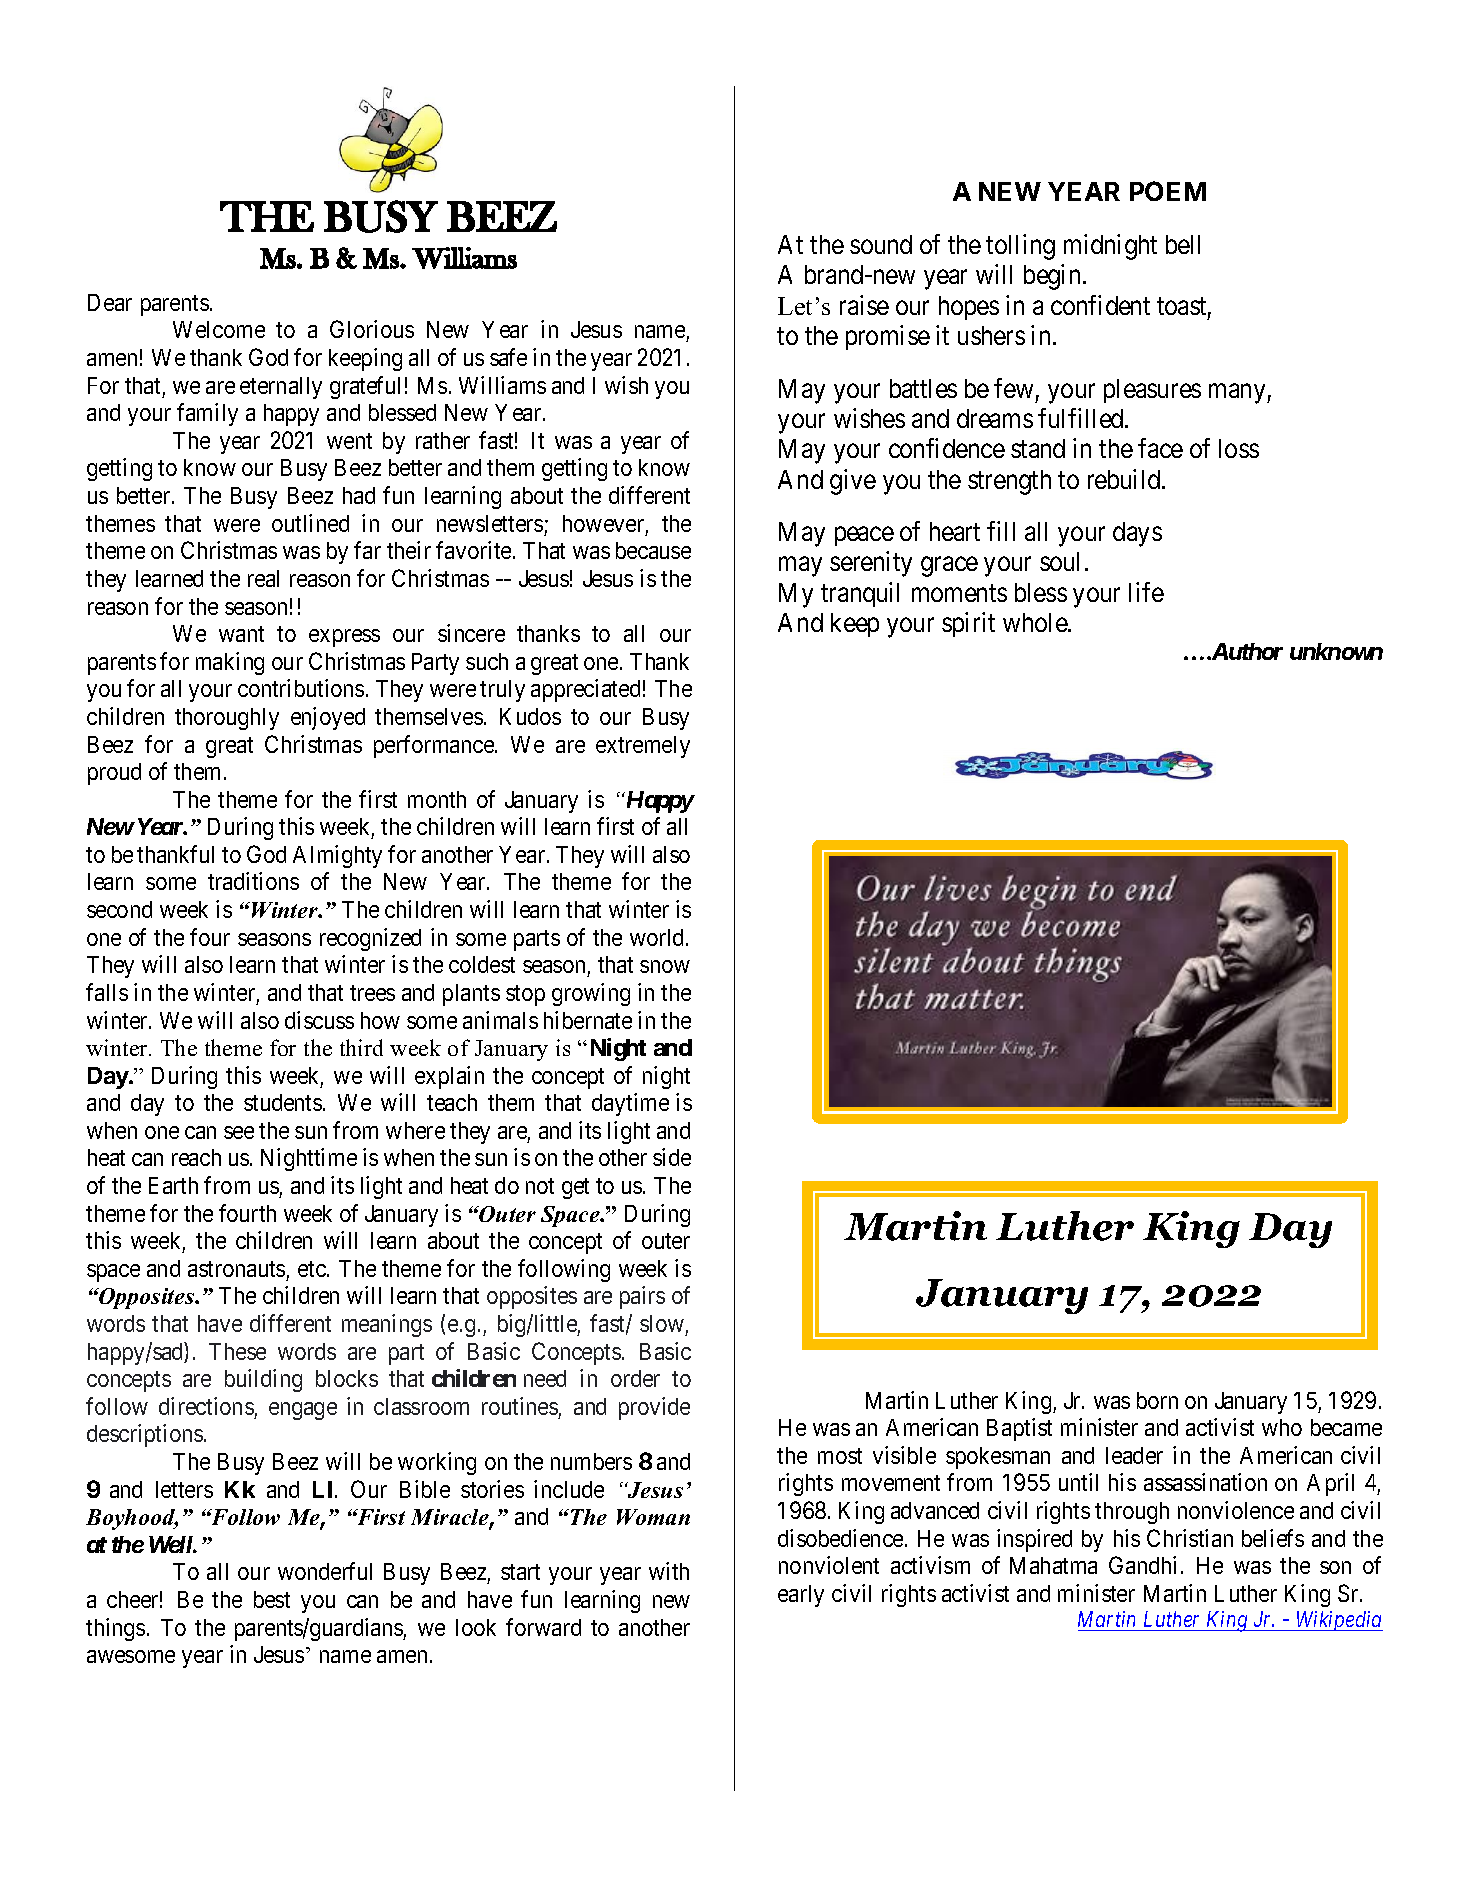  I want to click on best, so click(272, 1599).
